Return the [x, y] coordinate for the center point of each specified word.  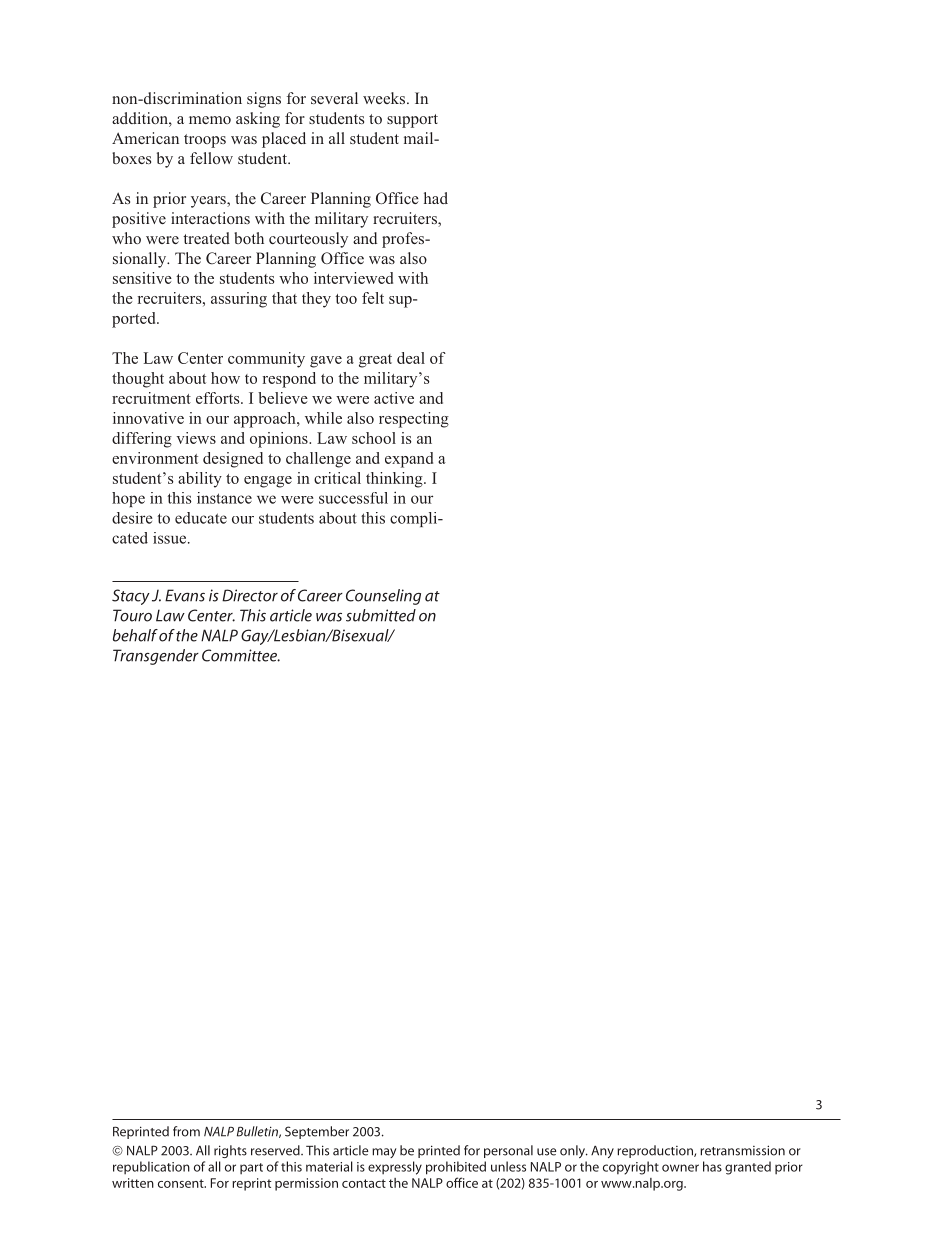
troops [205, 141]
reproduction [656, 1151]
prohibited [456, 1168]
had [436, 198]
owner [680, 1168]
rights [230, 1151]
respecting [414, 420]
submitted [381, 615]
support [412, 121]
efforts [219, 398]
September [317, 1132]
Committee [241, 655]
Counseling [383, 597]
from [186, 1131]
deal [411, 358]
